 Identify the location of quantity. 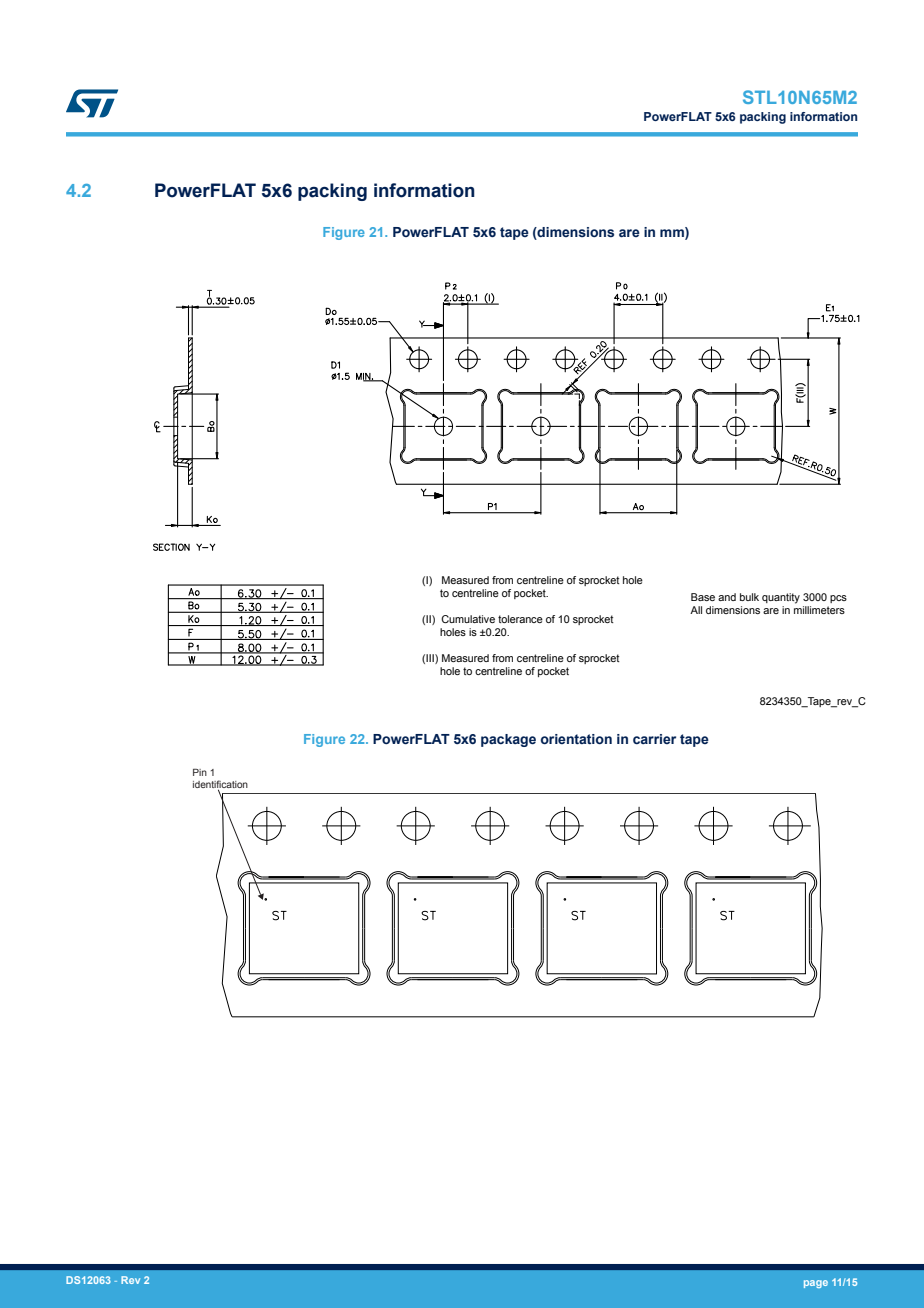
(781, 598).
